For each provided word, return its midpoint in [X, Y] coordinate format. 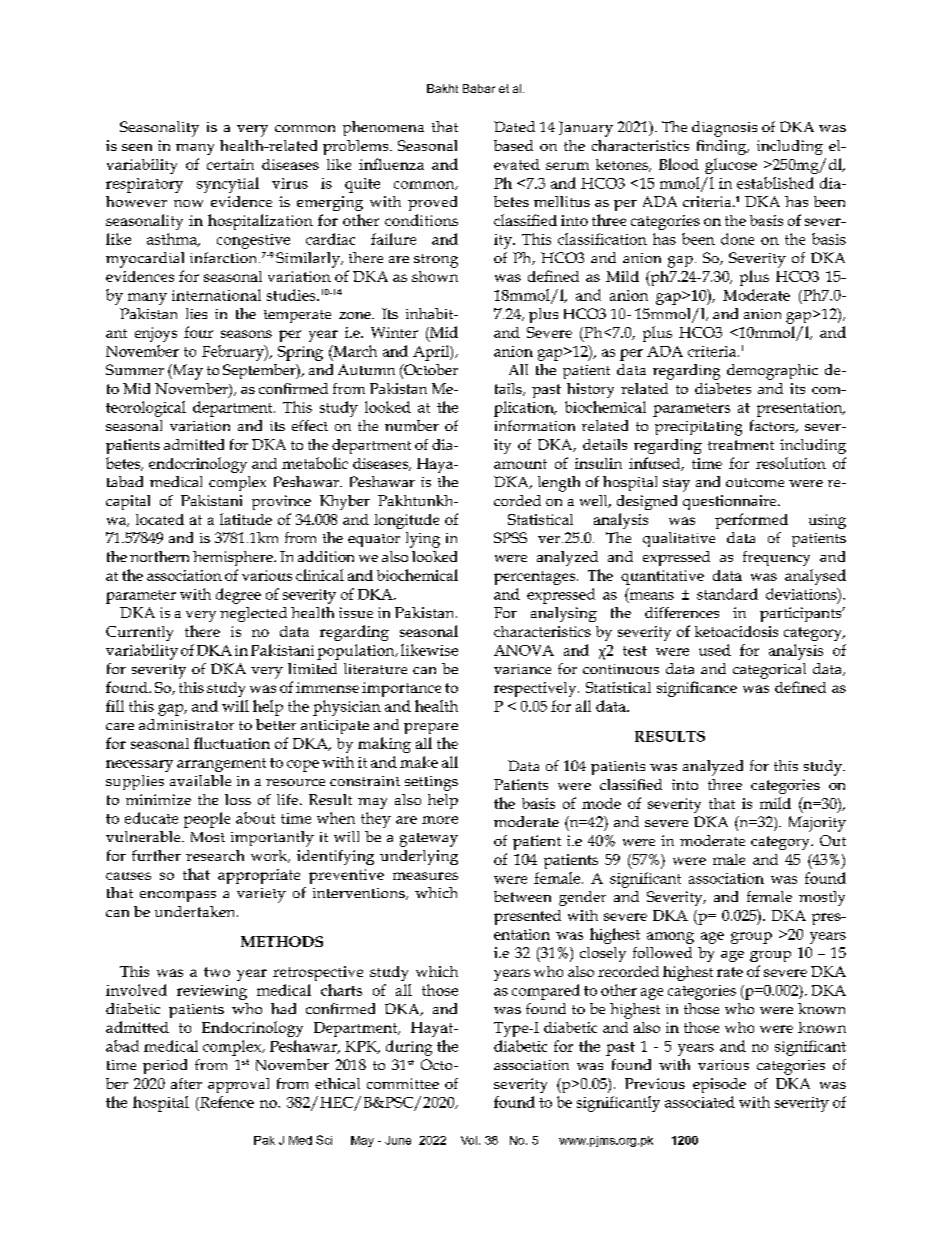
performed [751, 521]
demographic [772, 372]
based [513, 145]
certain [230, 164]
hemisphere [234, 558]
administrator [186, 724]
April [432, 353]
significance [697, 689]
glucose [731, 166]
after [186, 1083]
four [198, 332]
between [522, 896]
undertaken [196, 911]
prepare [431, 728]
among [670, 938]
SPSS [510, 537]
